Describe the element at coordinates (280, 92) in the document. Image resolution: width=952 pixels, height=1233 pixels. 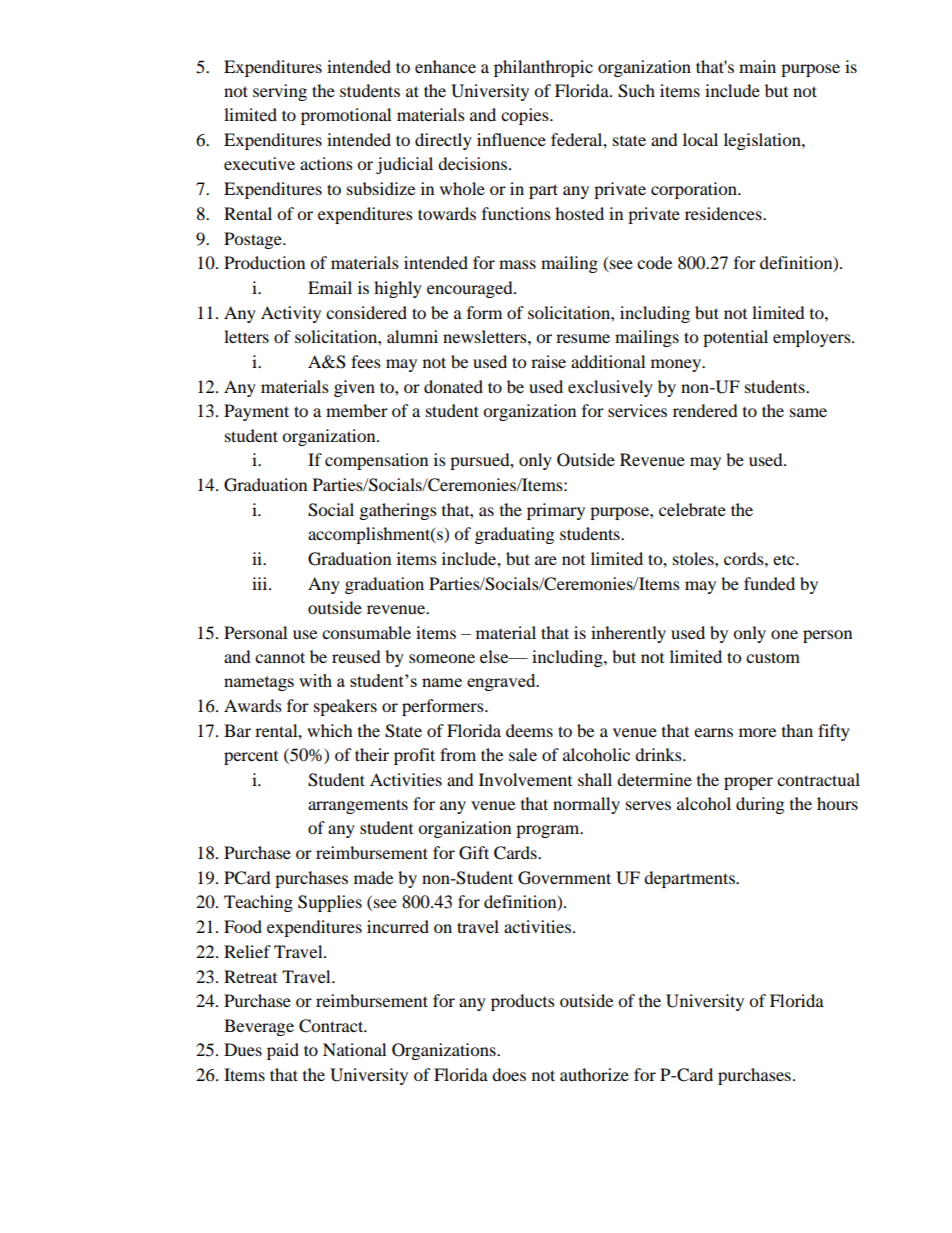
I see `serving` at that location.
